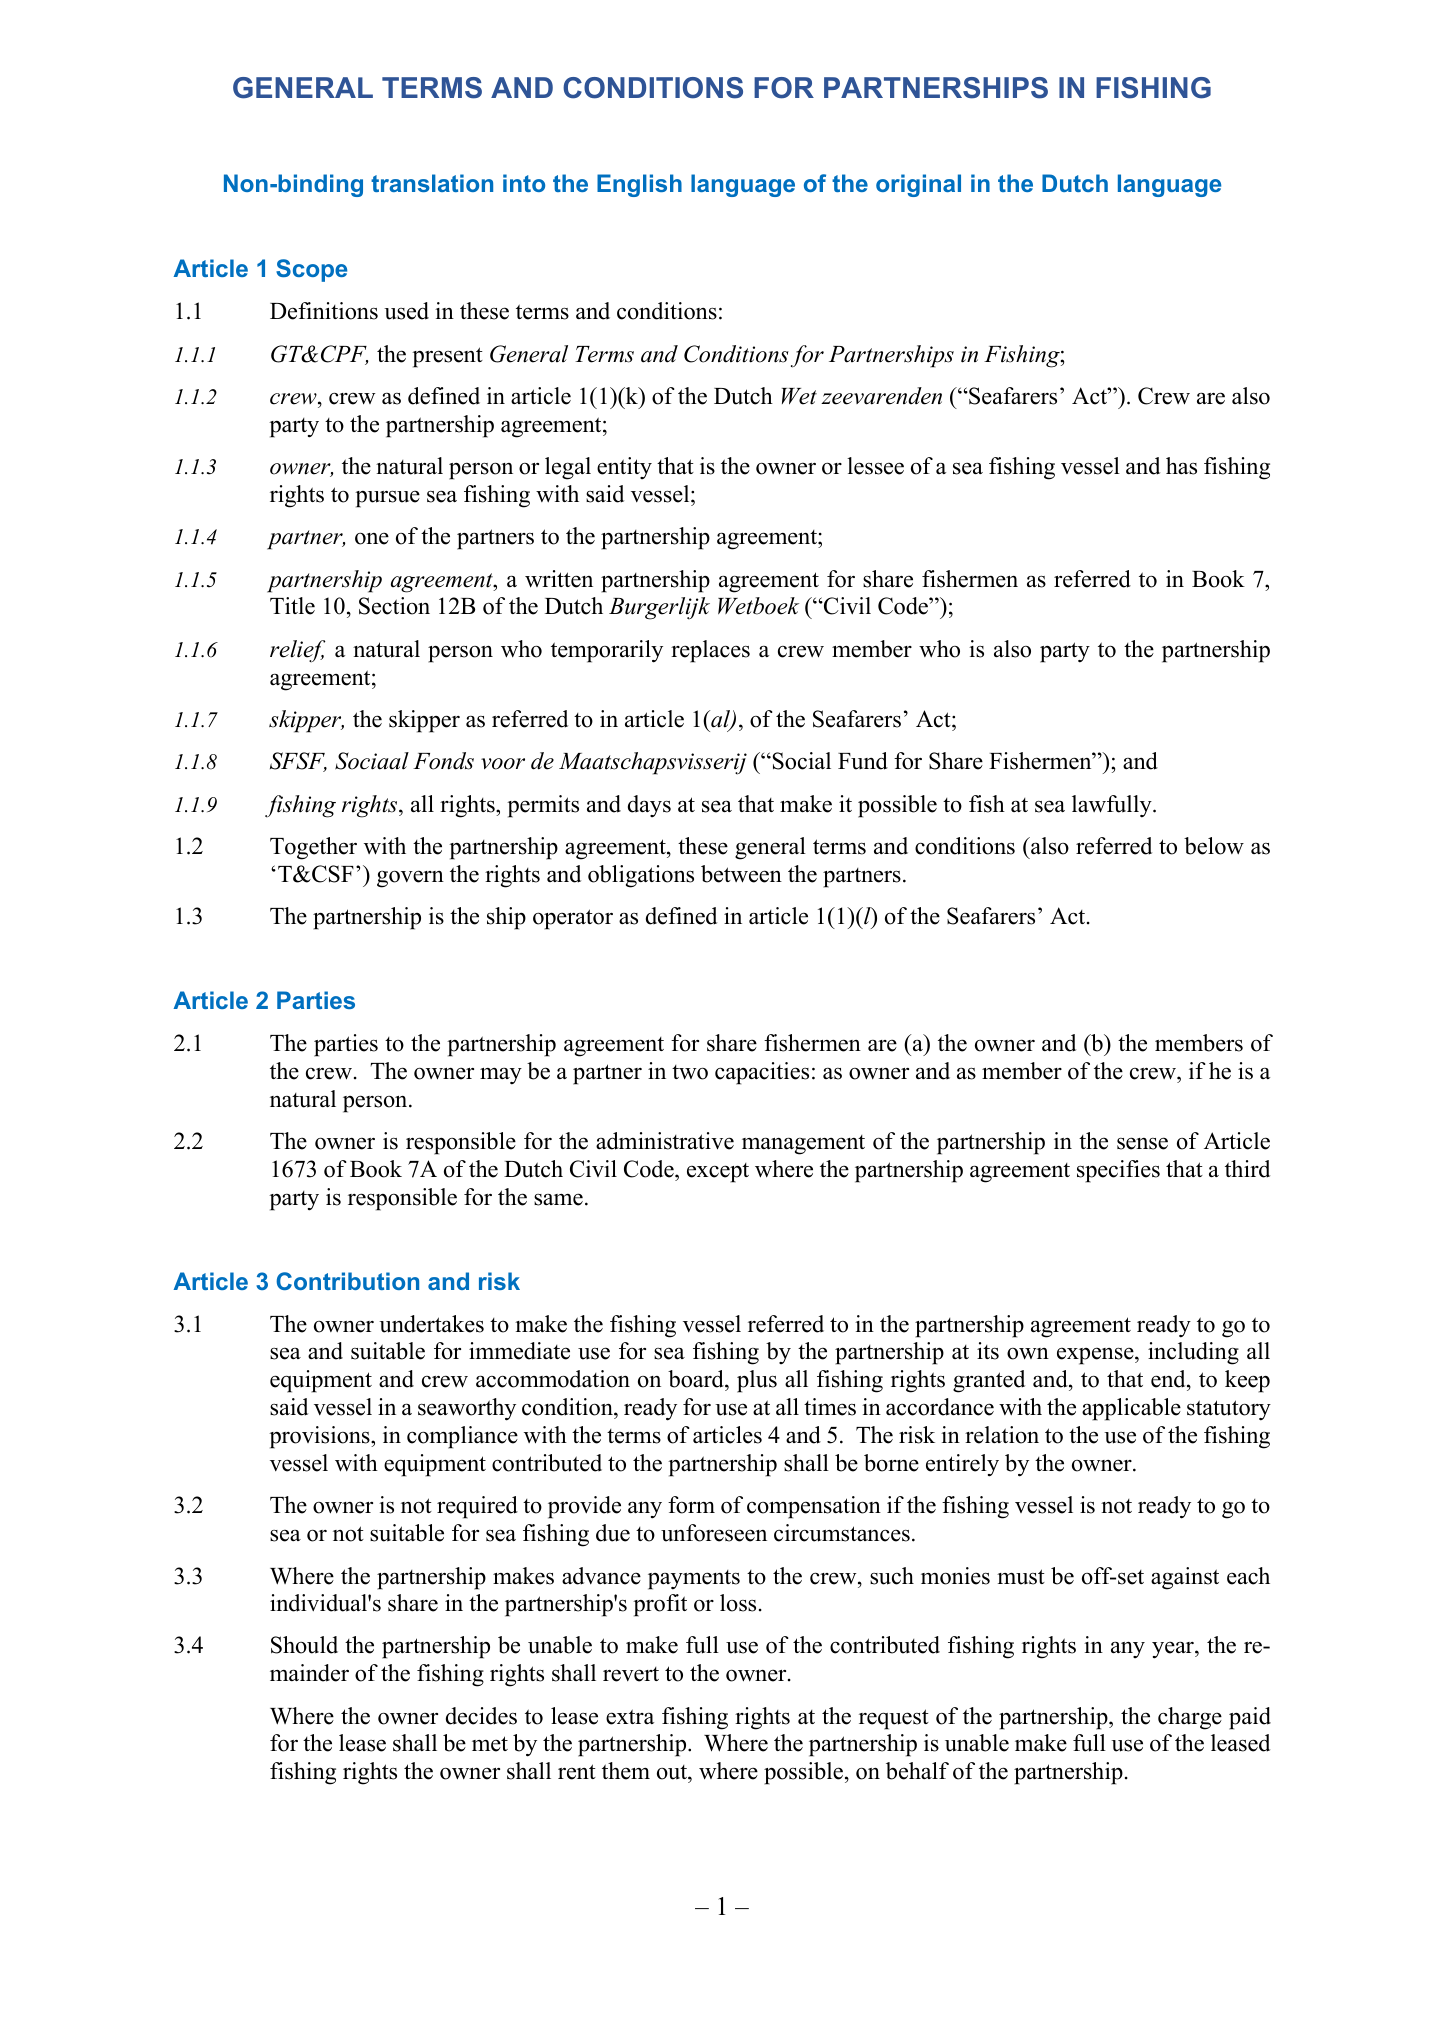 Image resolution: width=1440 pixels, height=2037 pixels. What do you see at coordinates (757, 1381) in the screenshot?
I see `plus` at bounding box center [757, 1381].
